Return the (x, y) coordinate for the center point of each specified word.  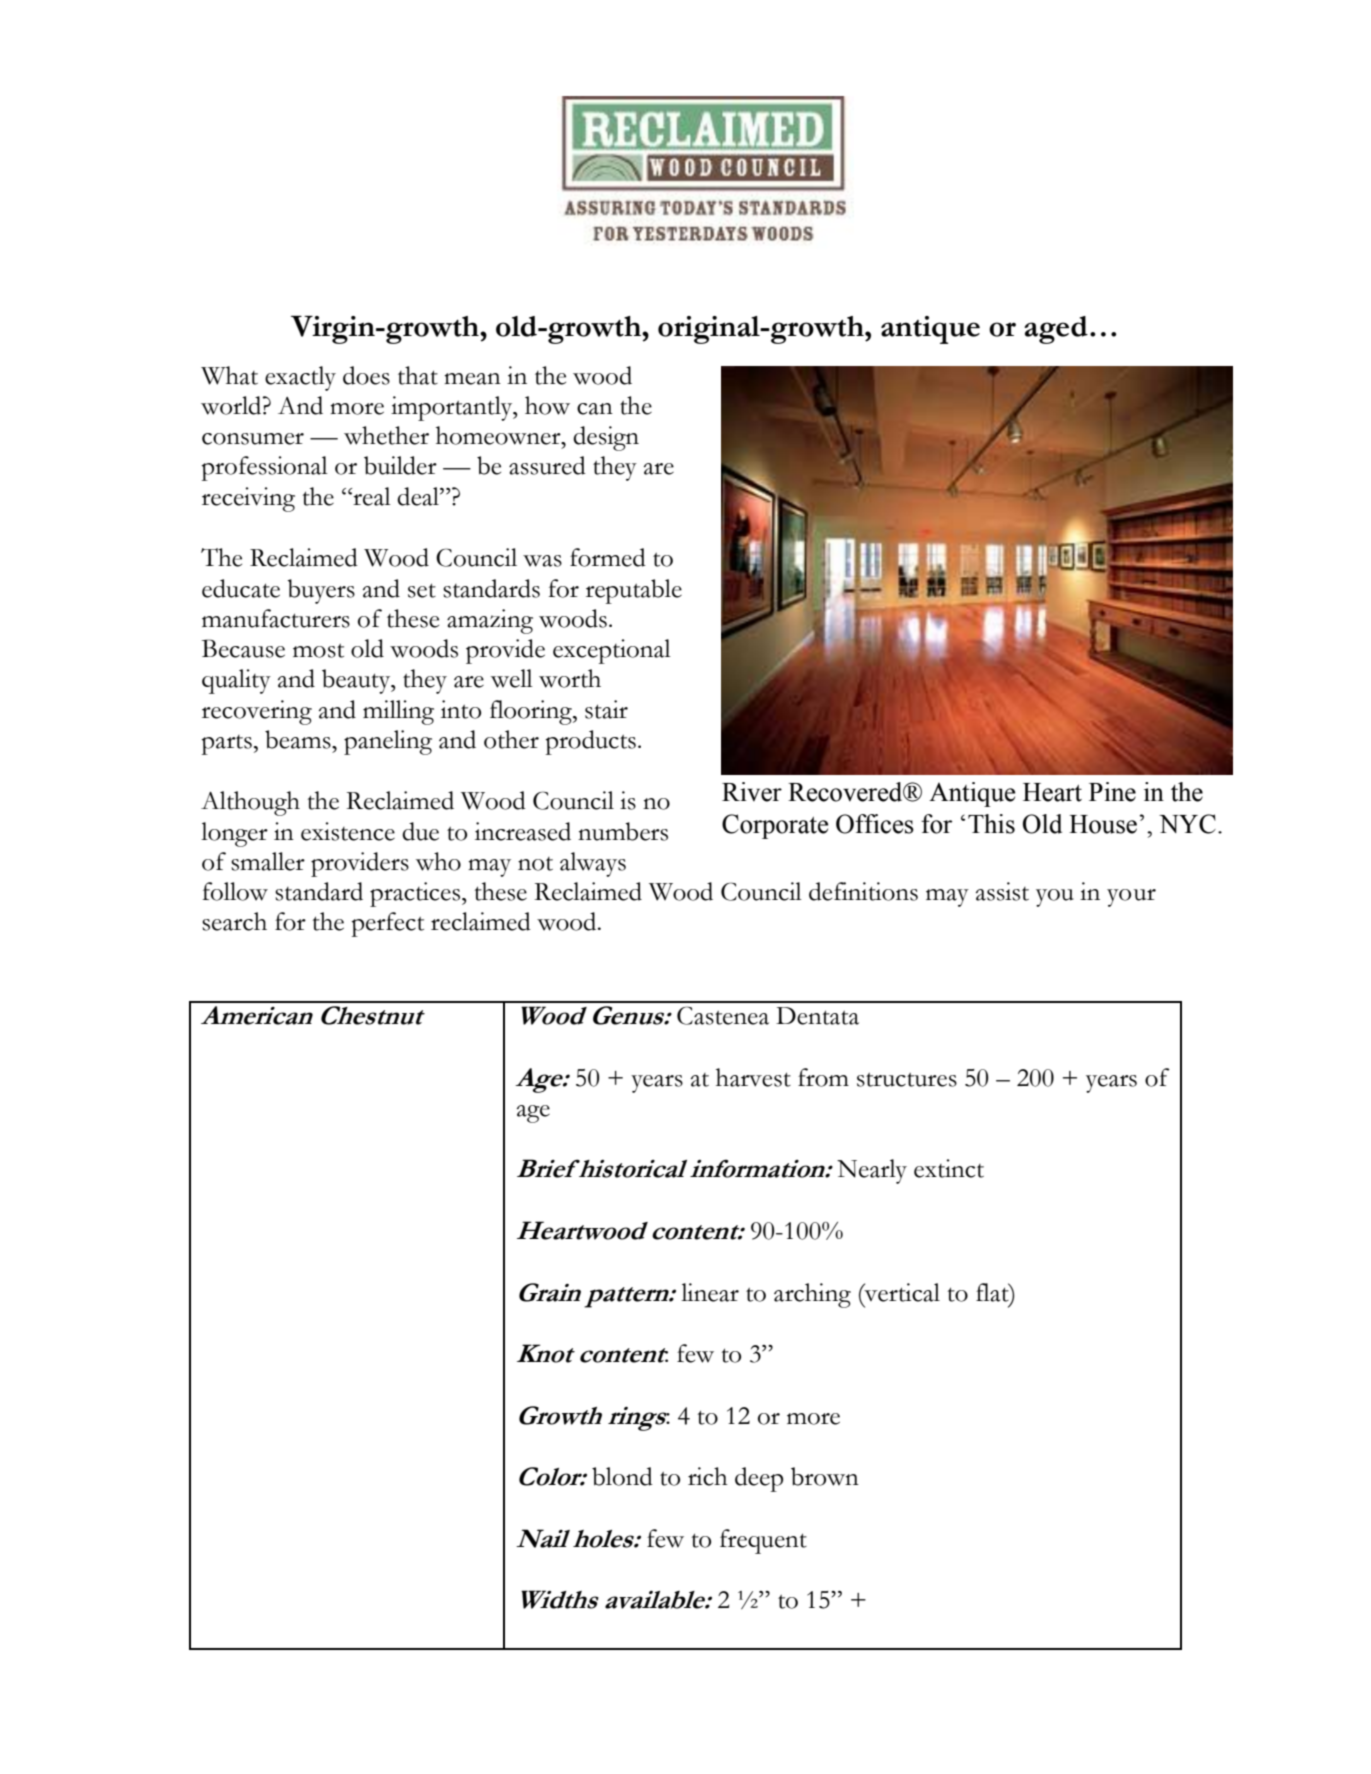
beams (299, 739)
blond (622, 1476)
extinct (949, 1168)
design (606, 438)
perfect (387, 924)
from (823, 1077)
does (366, 375)
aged (1056, 330)
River (752, 792)
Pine (1112, 792)
